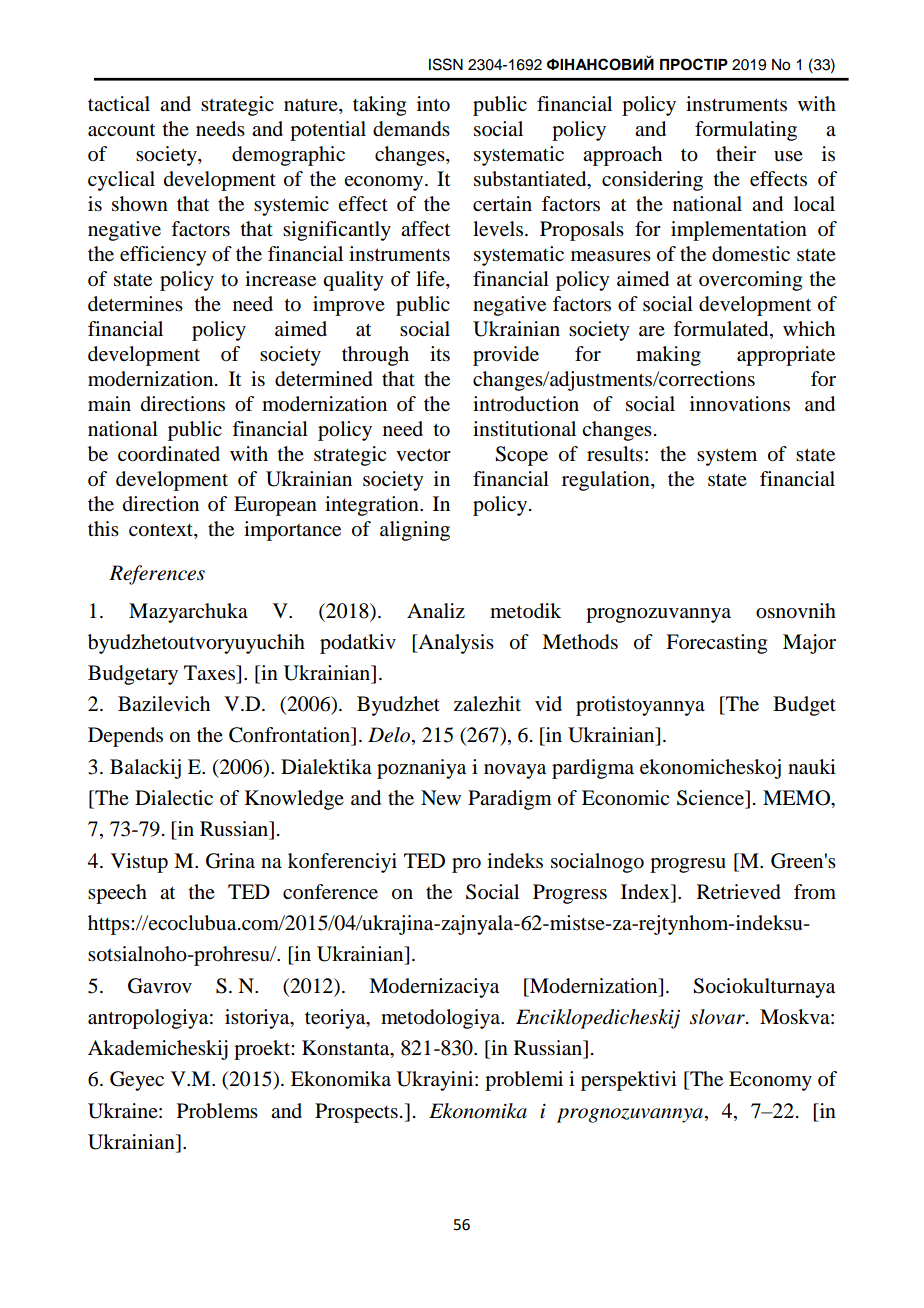 This page has width=924, height=1308. I want to click on Progress, so click(570, 894).
